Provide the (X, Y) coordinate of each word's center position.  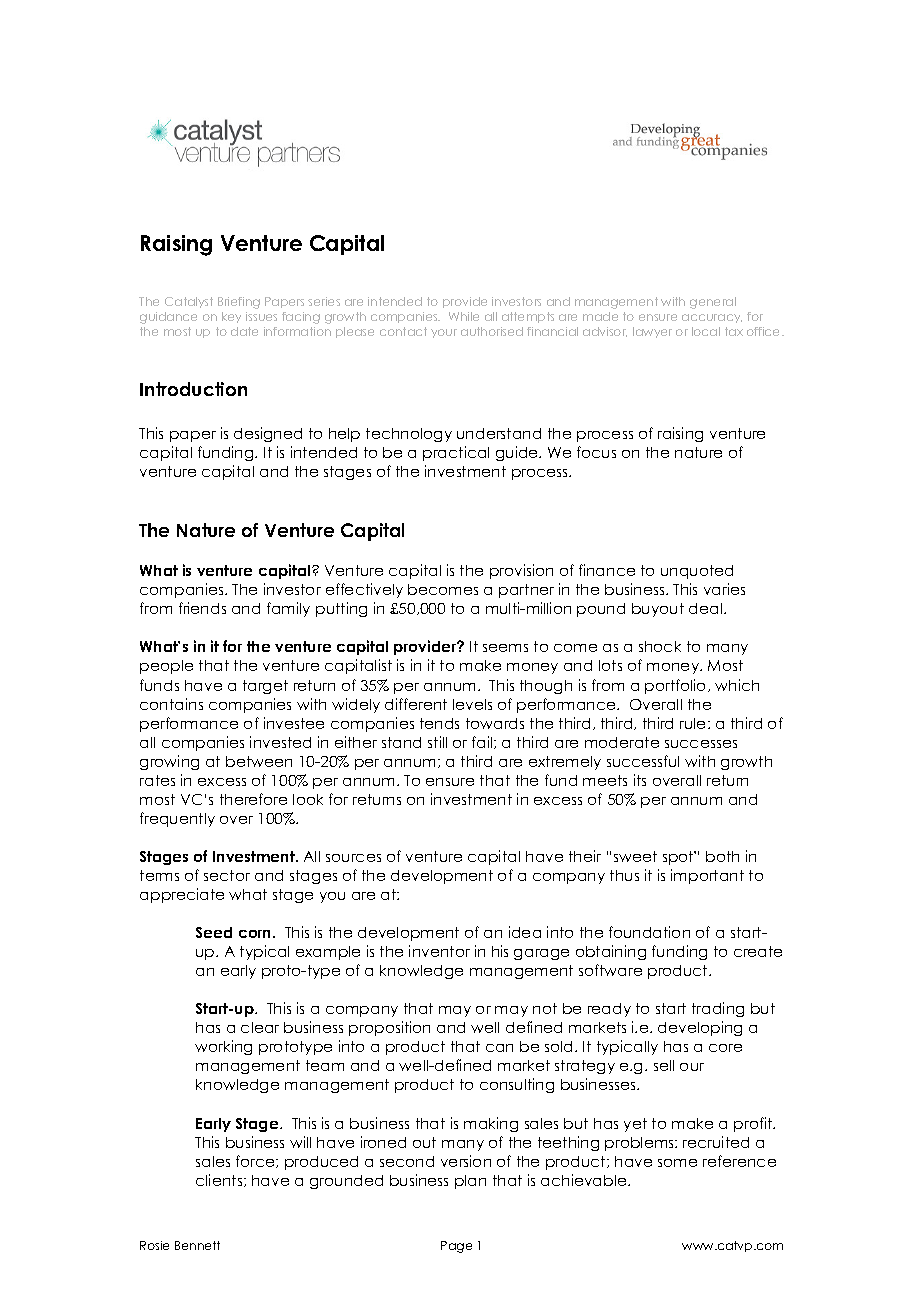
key (231, 317)
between (259, 761)
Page (456, 1247)
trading (718, 1009)
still (437, 742)
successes (701, 744)
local (706, 331)
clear (260, 1027)
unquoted (697, 572)
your (444, 333)
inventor (439, 951)
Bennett (197, 1245)
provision (521, 571)
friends (202, 608)
